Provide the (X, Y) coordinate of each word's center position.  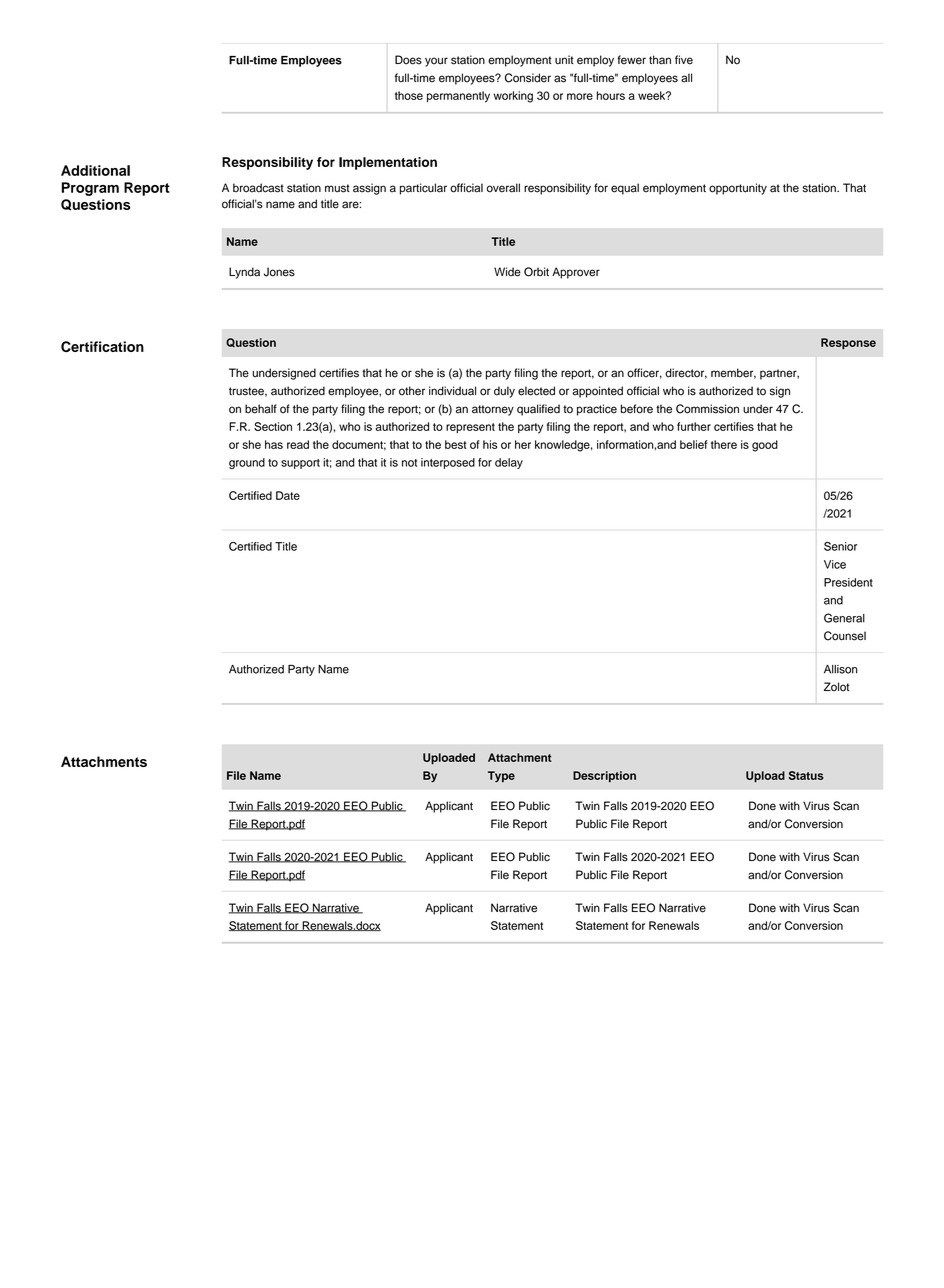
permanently (458, 97)
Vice (835, 564)
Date (288, 495)
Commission (707, 409)
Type (501, 777)
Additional (95, 170)
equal (625, 189)
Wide (507, 272)
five (684, 60)
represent (470, 428)
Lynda (244, 273)
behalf (261, 409)
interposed (448, 463)
